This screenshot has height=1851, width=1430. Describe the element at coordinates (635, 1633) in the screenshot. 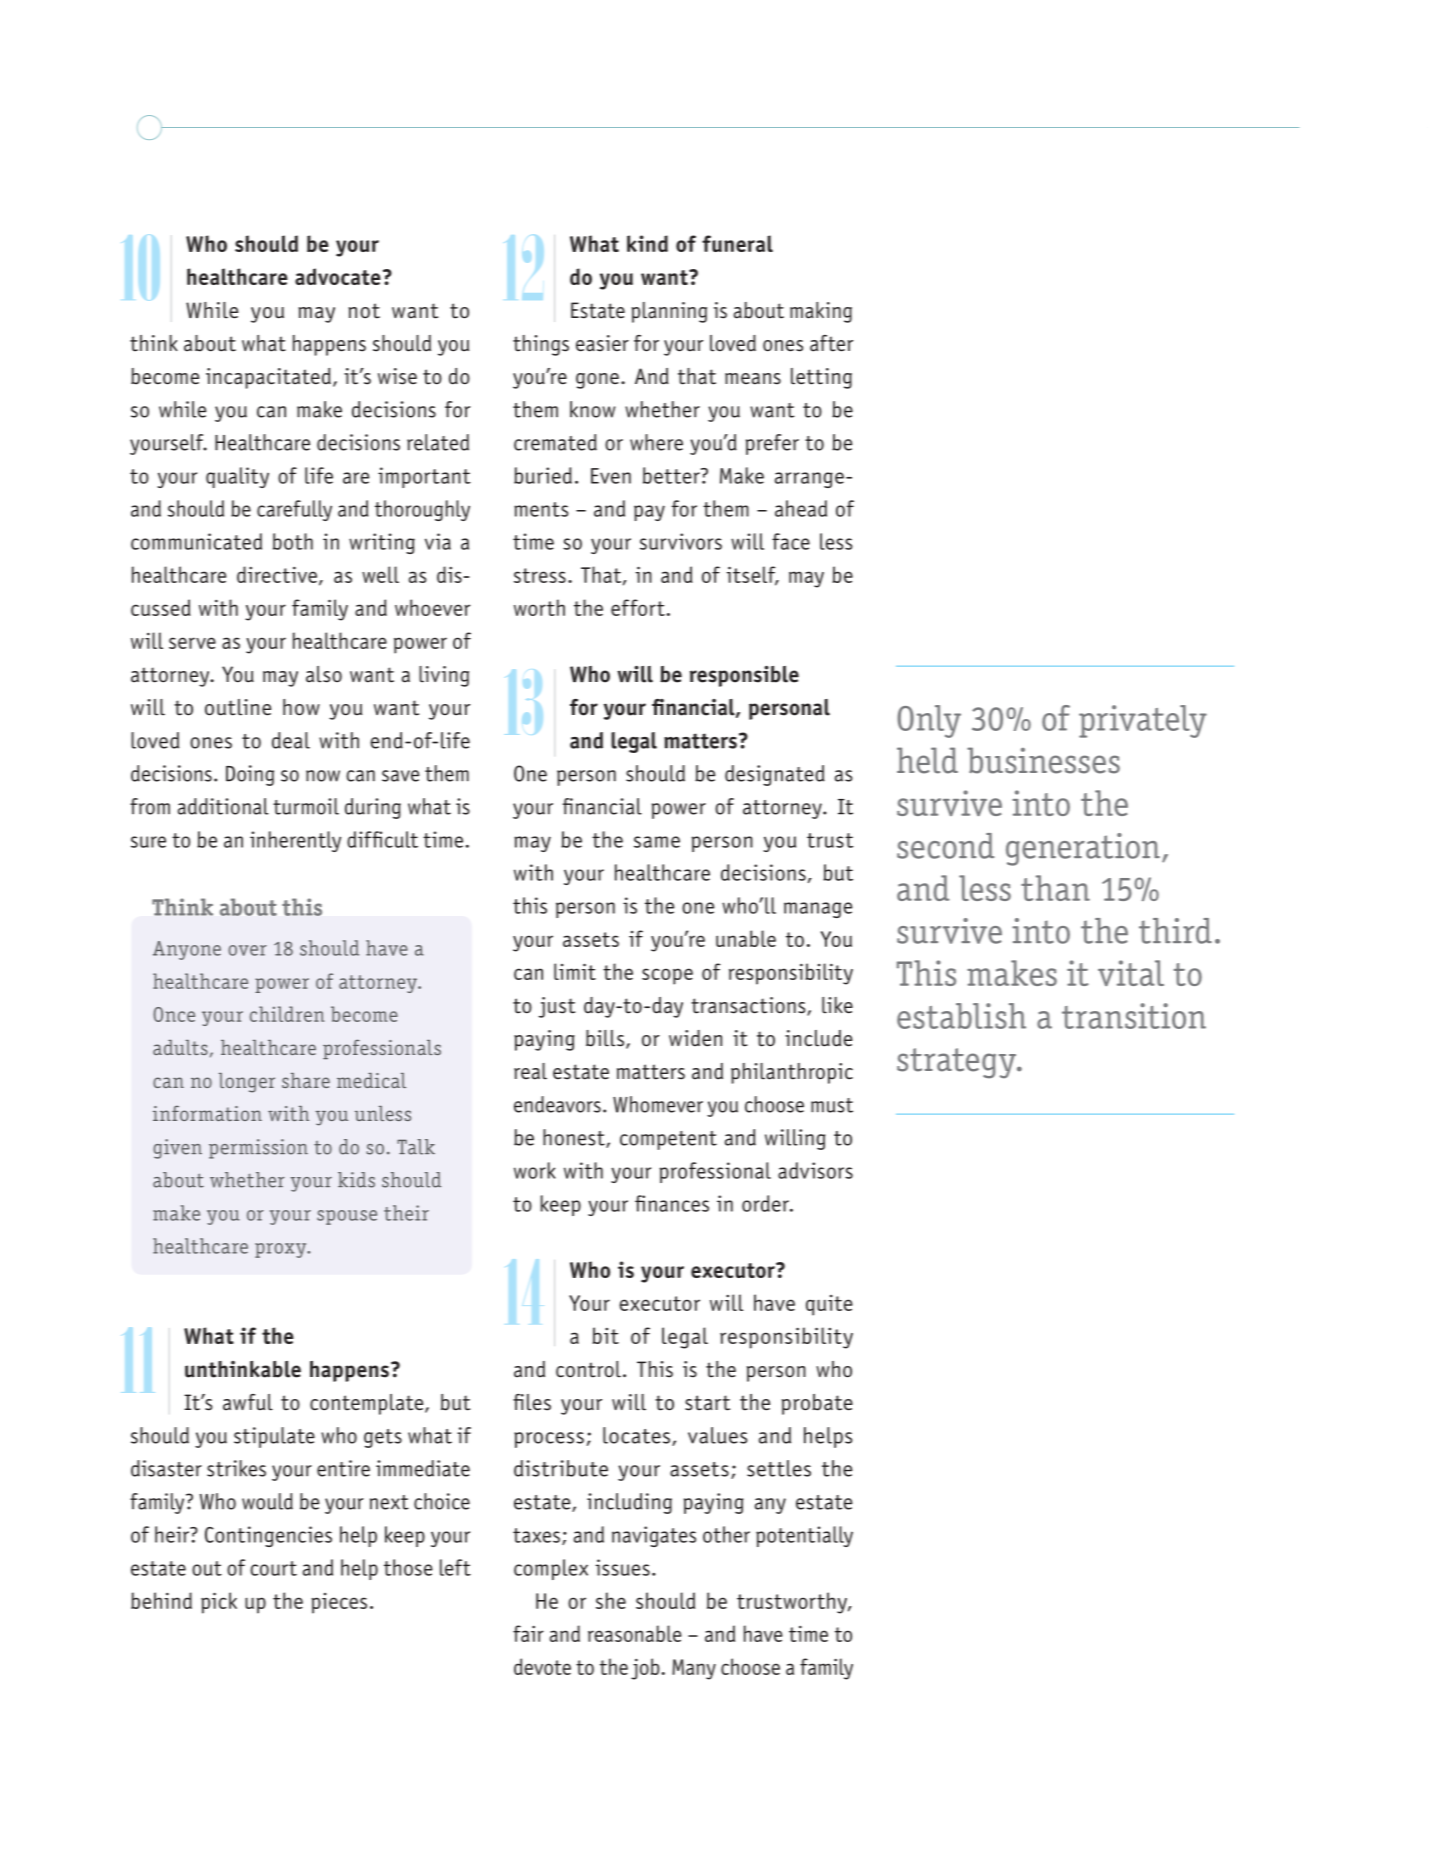

I see `reasonable` at that location.
